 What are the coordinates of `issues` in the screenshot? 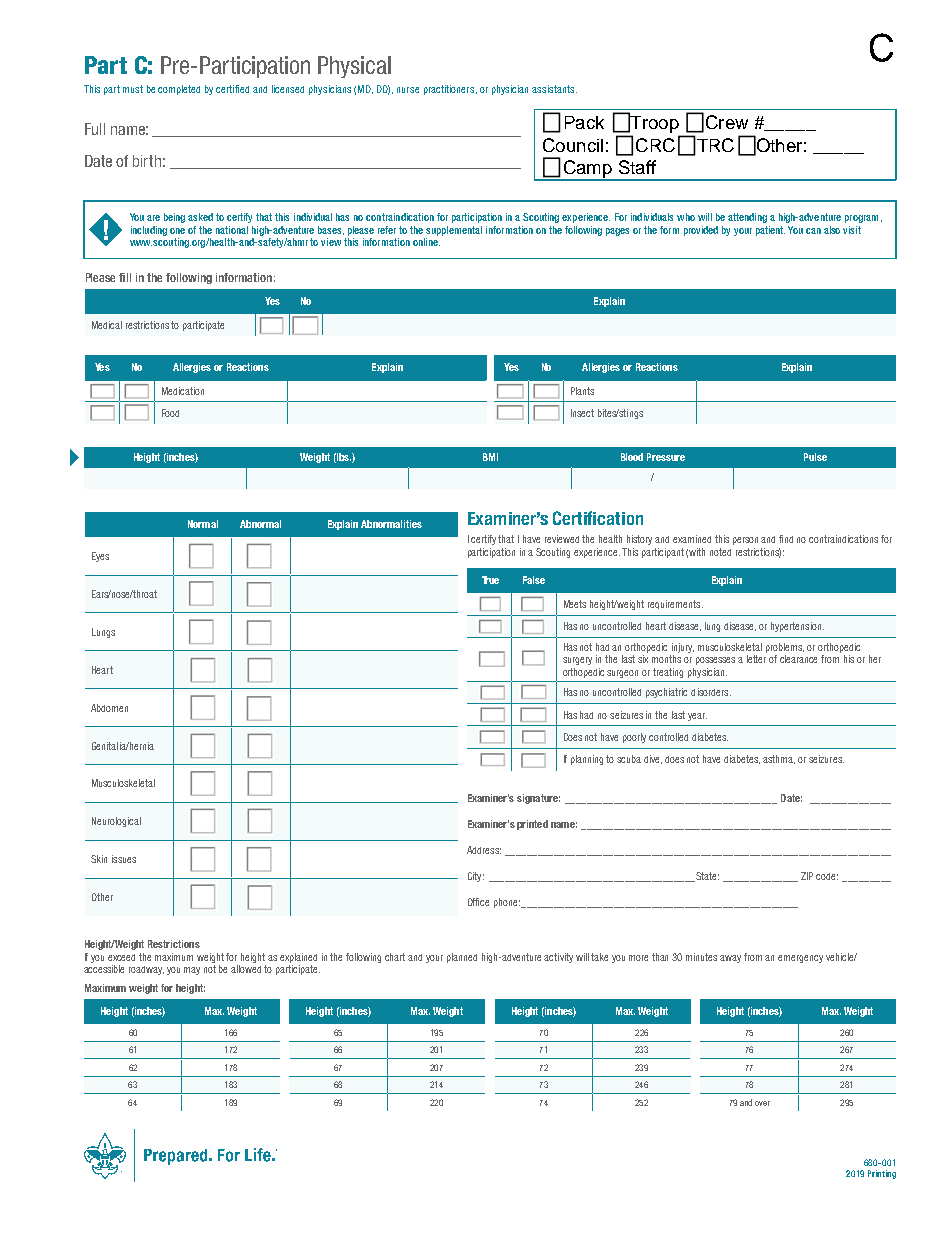 It's located at (124, 859).
